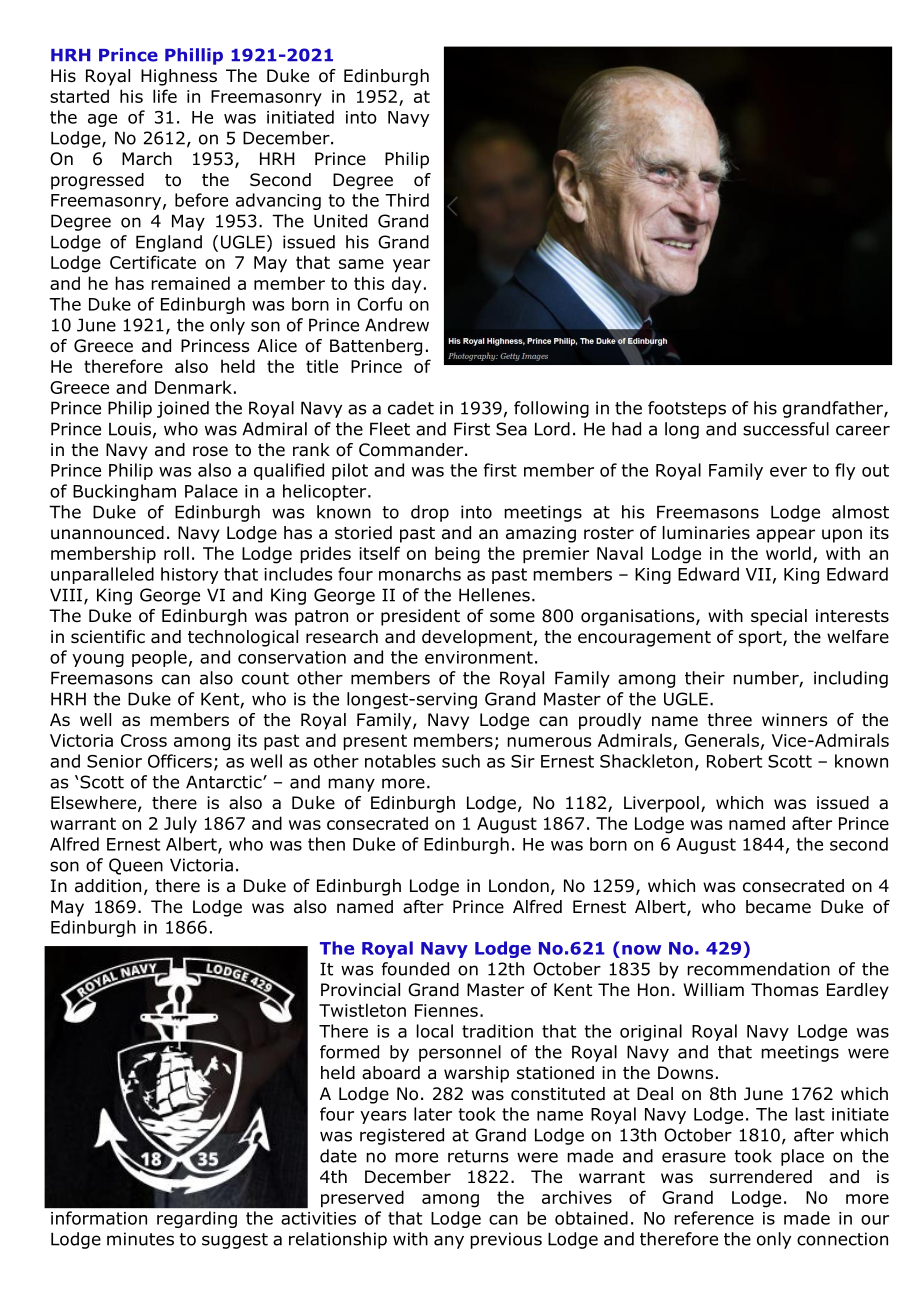  I want to click on drop, so click(430, 513).
